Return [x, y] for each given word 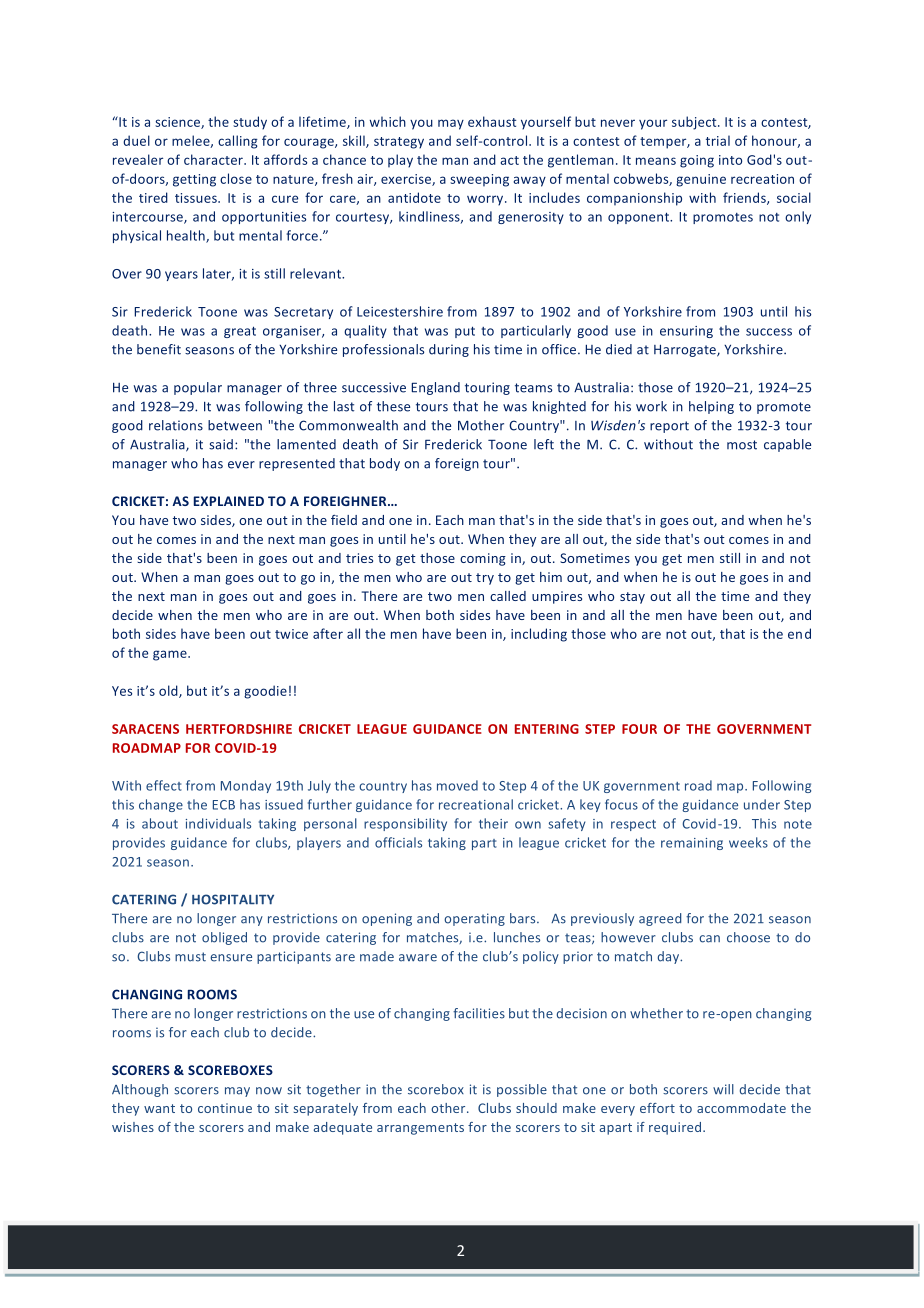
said [221, 444]
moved [457, 785]
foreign [457, 464]
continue [225, 1108]
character [214, 159]
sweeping [479, 180]
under [762, 804]
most [742, 445]
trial [718, 140]
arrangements [420, 1129]
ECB [224, 805]
